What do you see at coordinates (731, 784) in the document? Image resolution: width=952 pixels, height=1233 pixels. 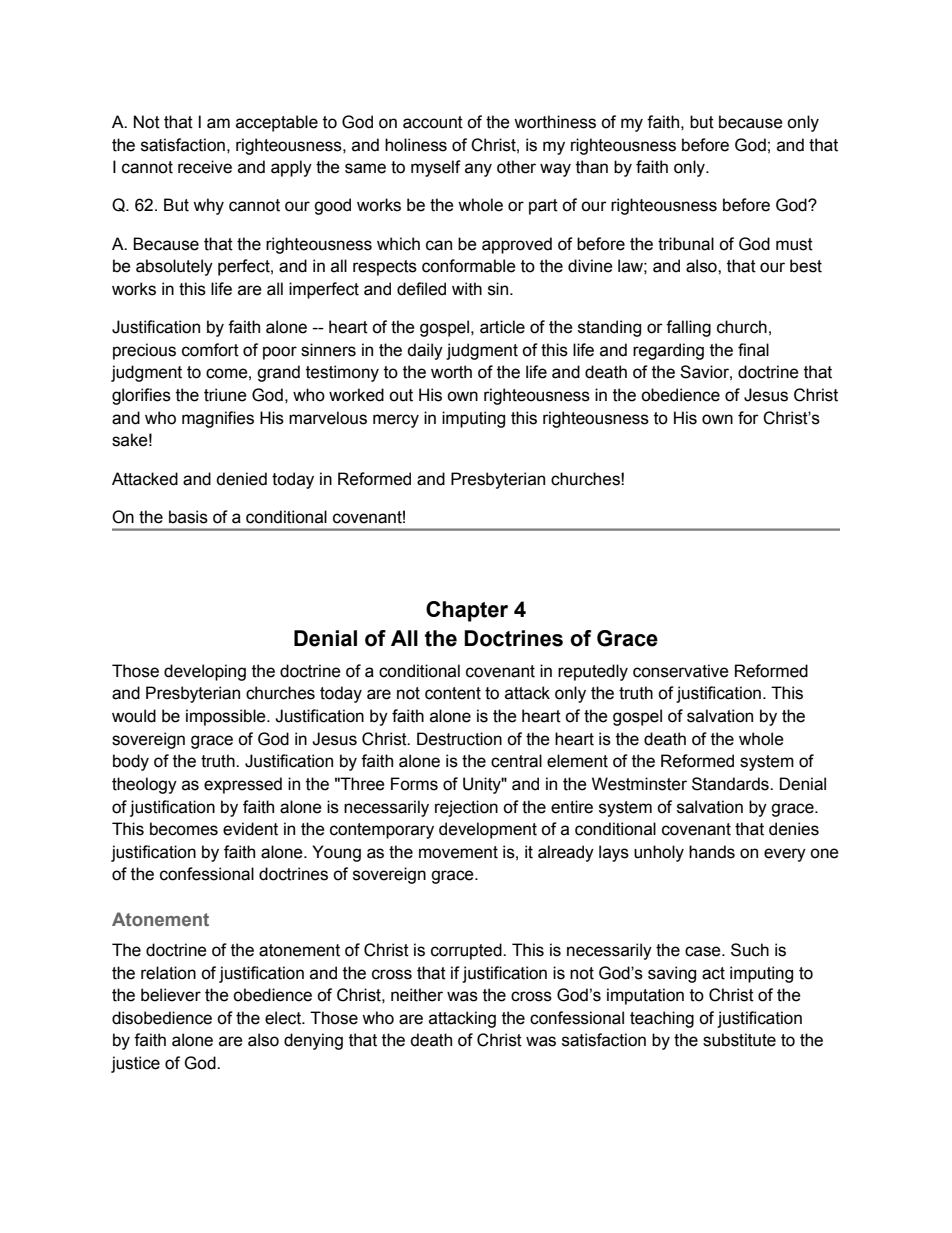 I see `Standards` at bounding box center [731, 784].
